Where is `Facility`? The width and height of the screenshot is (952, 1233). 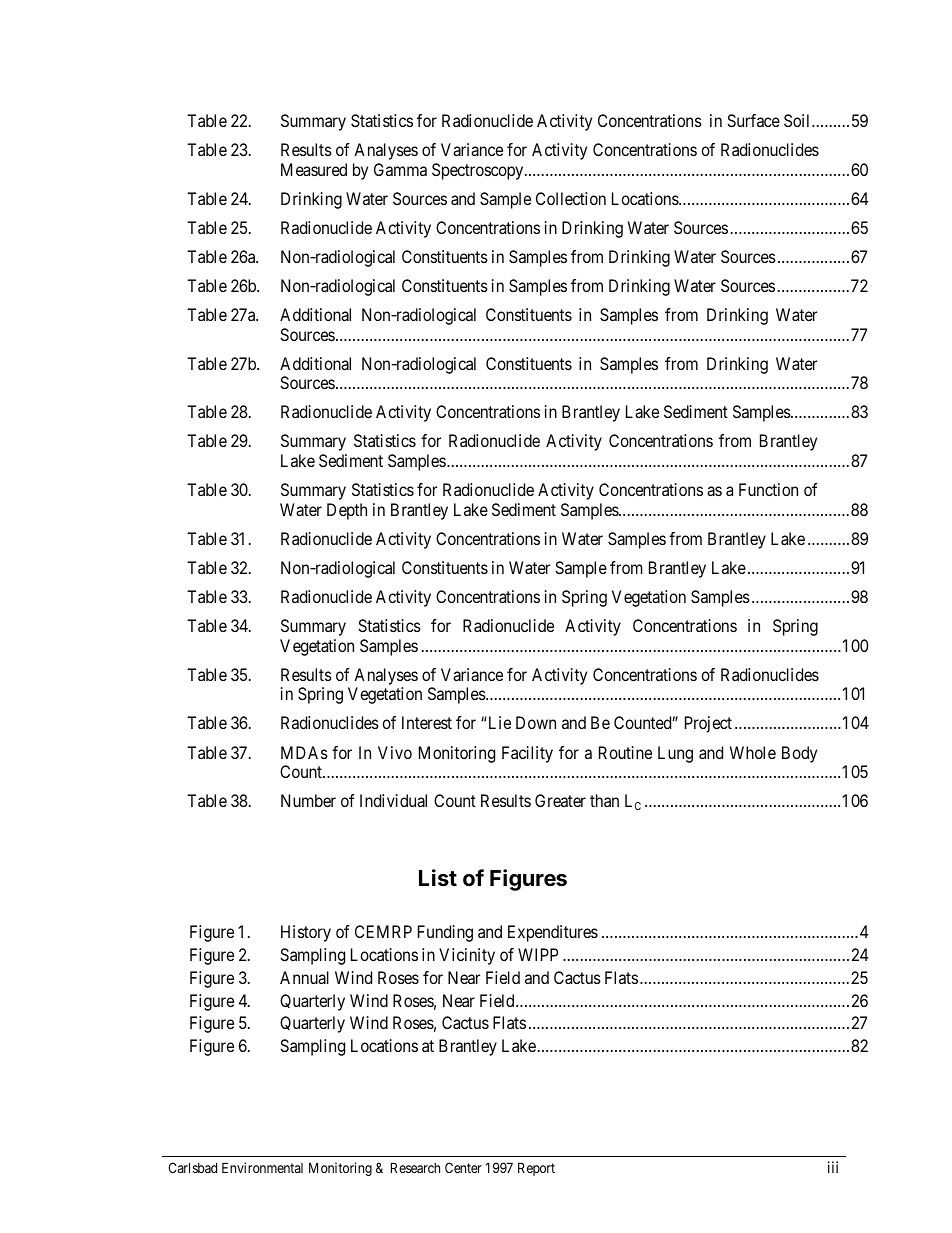 Facility is located at coordinates (527, 754).
